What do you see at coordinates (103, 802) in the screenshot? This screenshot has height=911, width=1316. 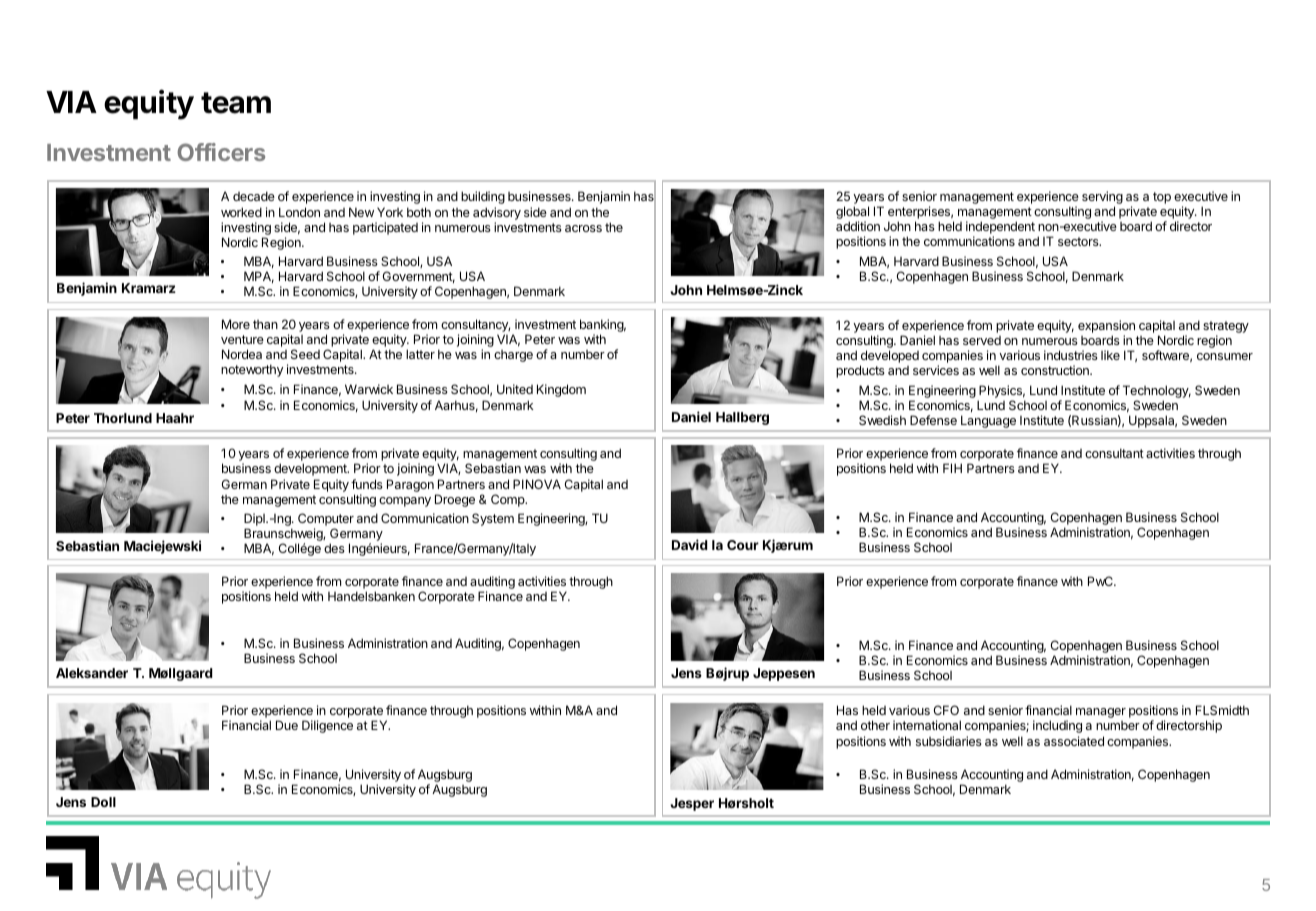 I see `Doll` at bounding box center [103, 802].
